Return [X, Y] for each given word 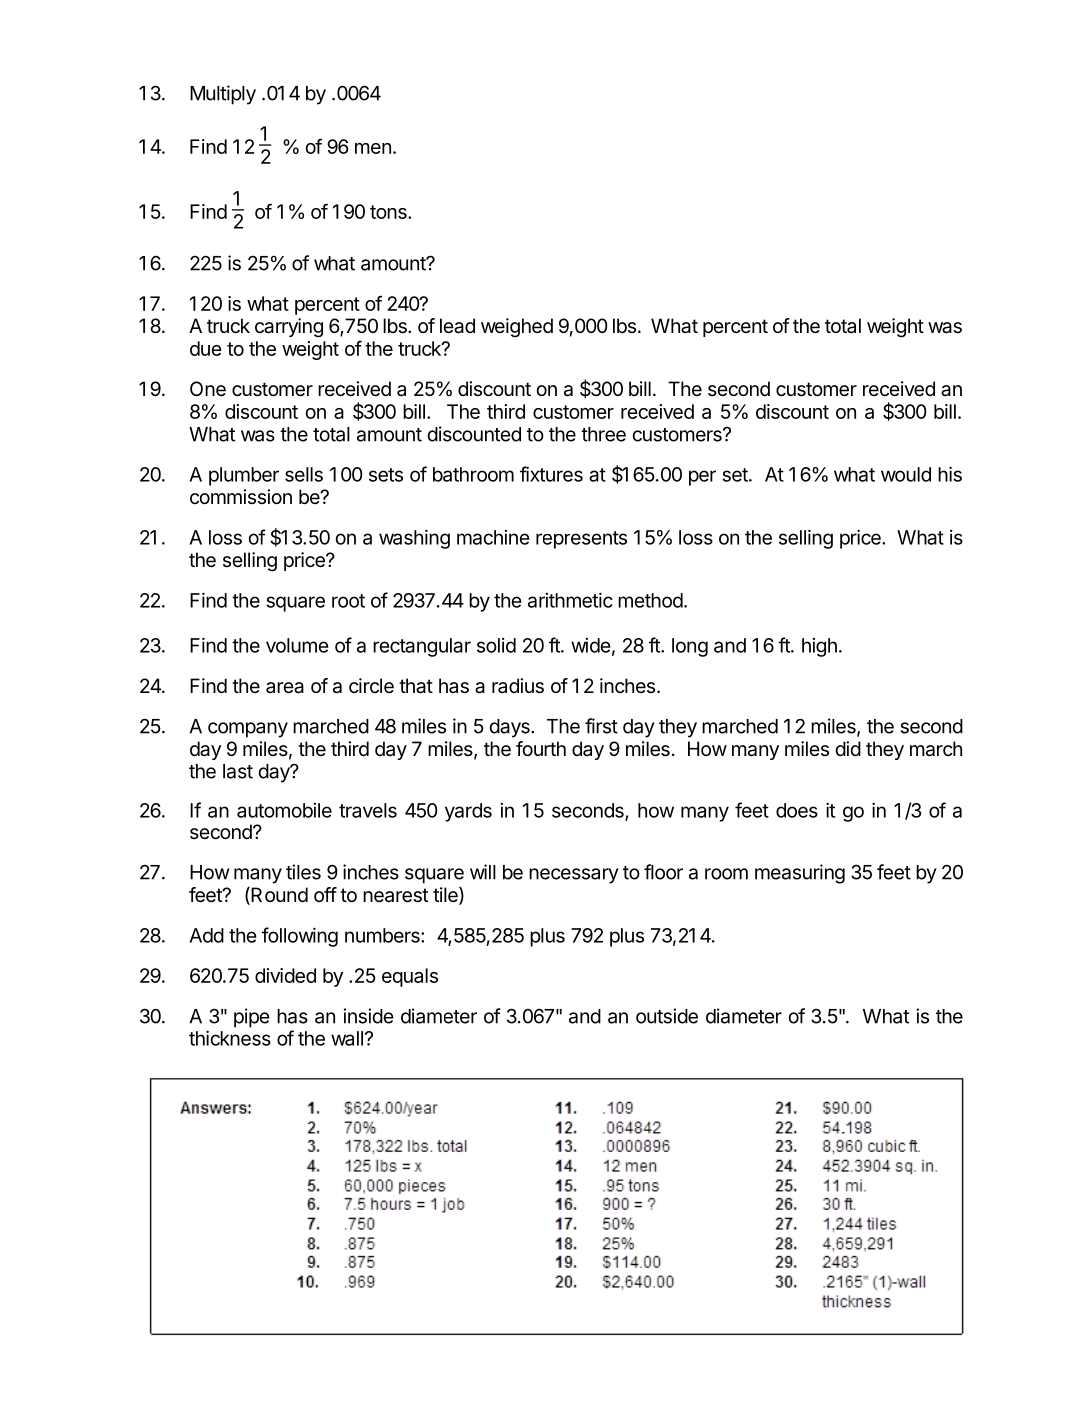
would [906, 474]
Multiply [223, 95]
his [950, 474]
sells [304, 474]
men [373, 148]
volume [297, 645]
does [797, 810]
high [819, 647]
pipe [252, 1018]
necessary [574, 876]
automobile [284, 810]
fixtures [551, 474]
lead [457, 326]
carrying [289, 328]
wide [590, 645]
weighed [517, 328]
